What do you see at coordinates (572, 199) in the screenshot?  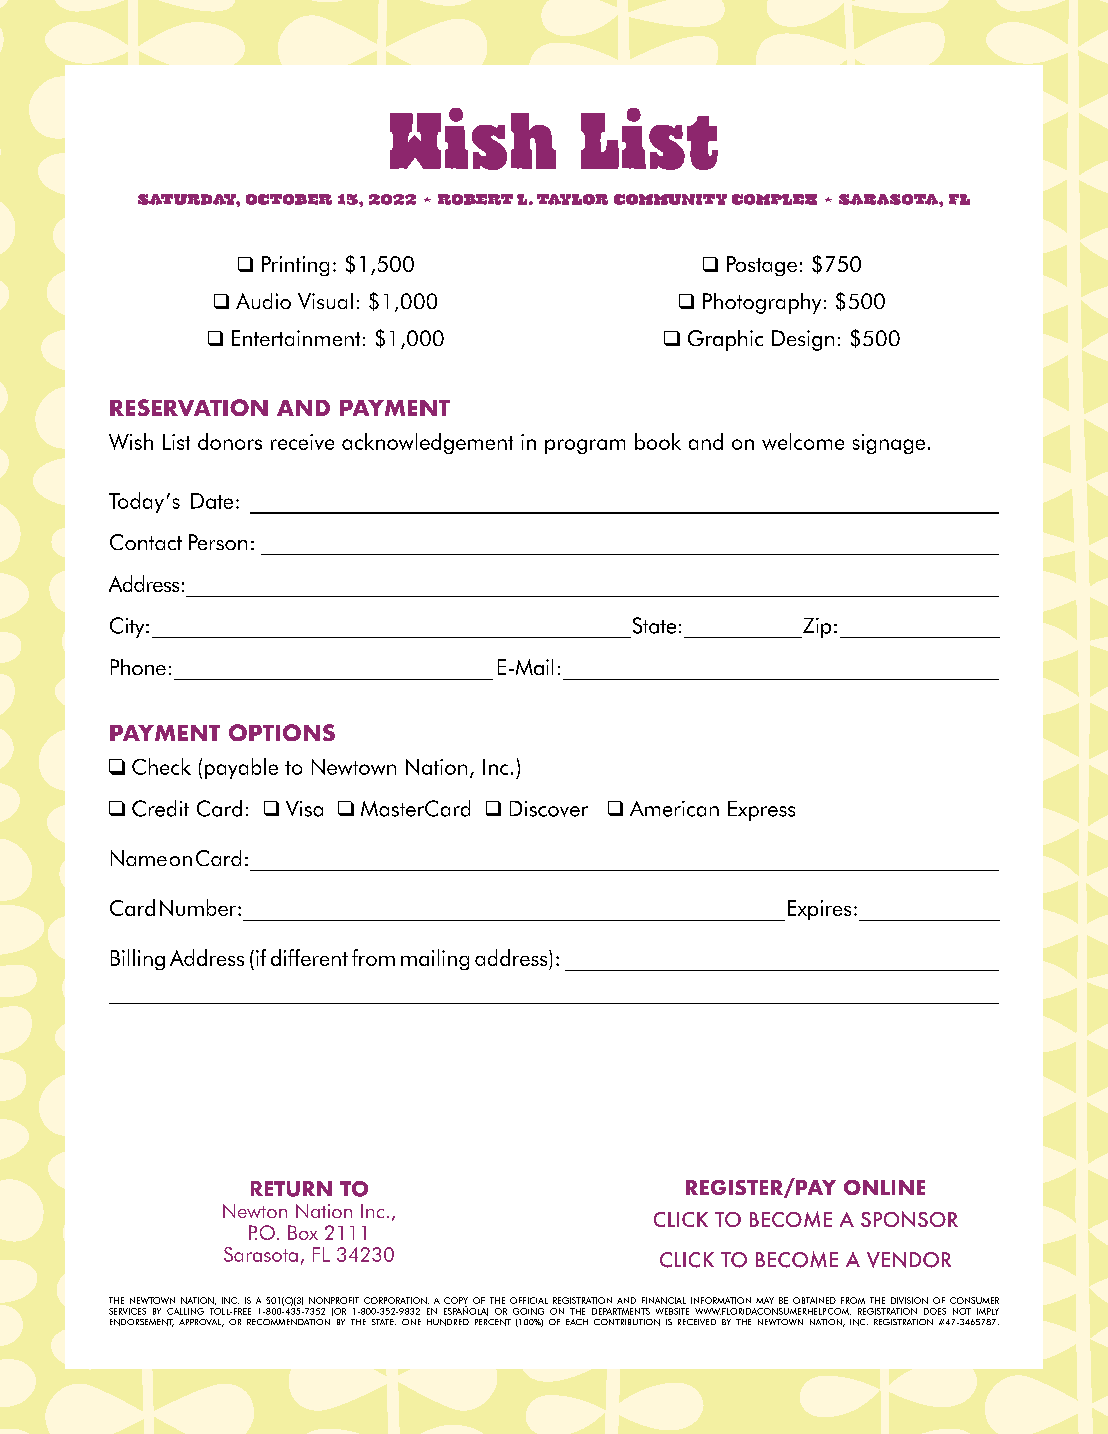 I see `TAYLOR` at bounding box center [572, 199].
